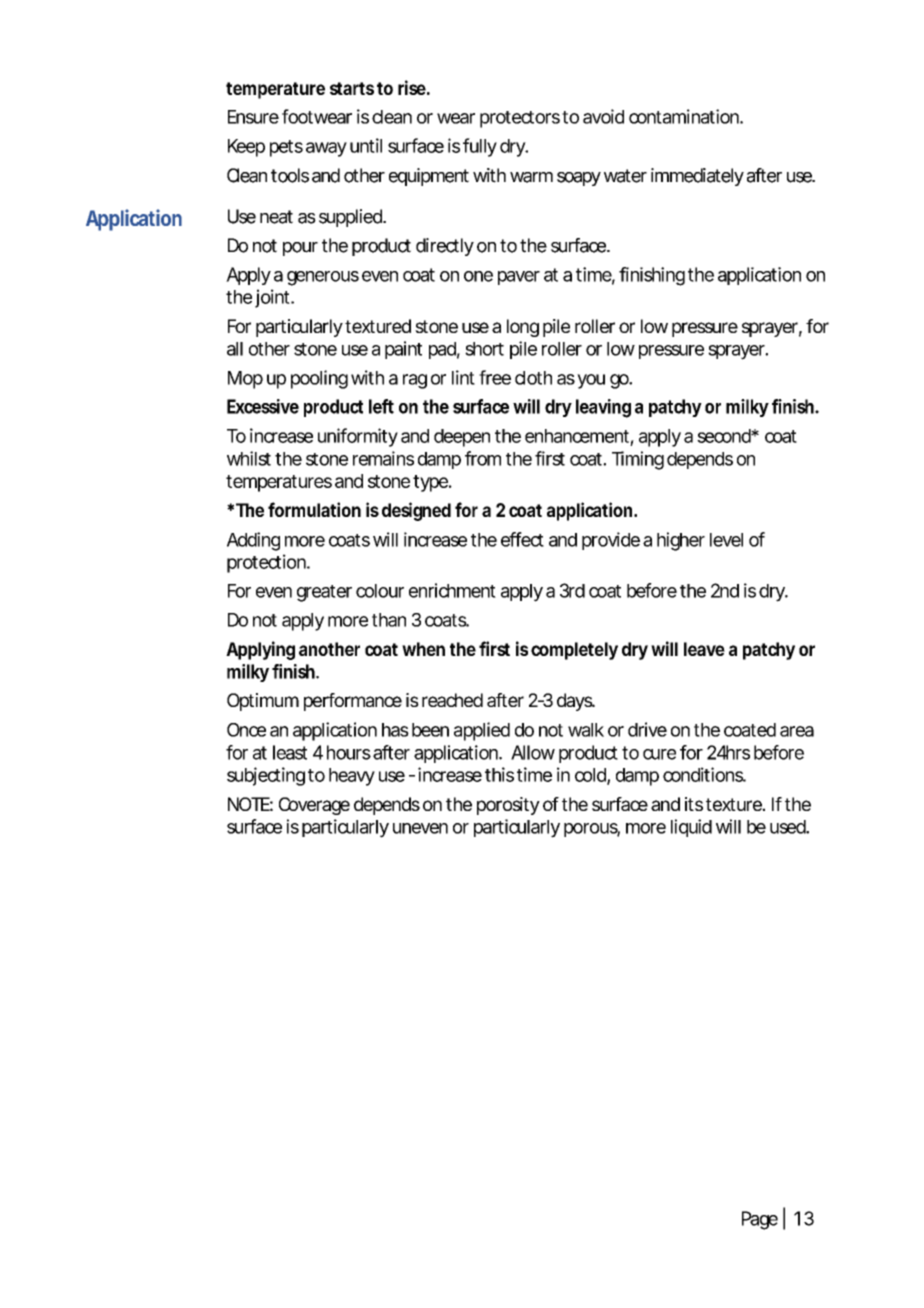 Image resolution: width=924 pixels, height=1308 pixels. I want to click on greater, so click(324, 593).
